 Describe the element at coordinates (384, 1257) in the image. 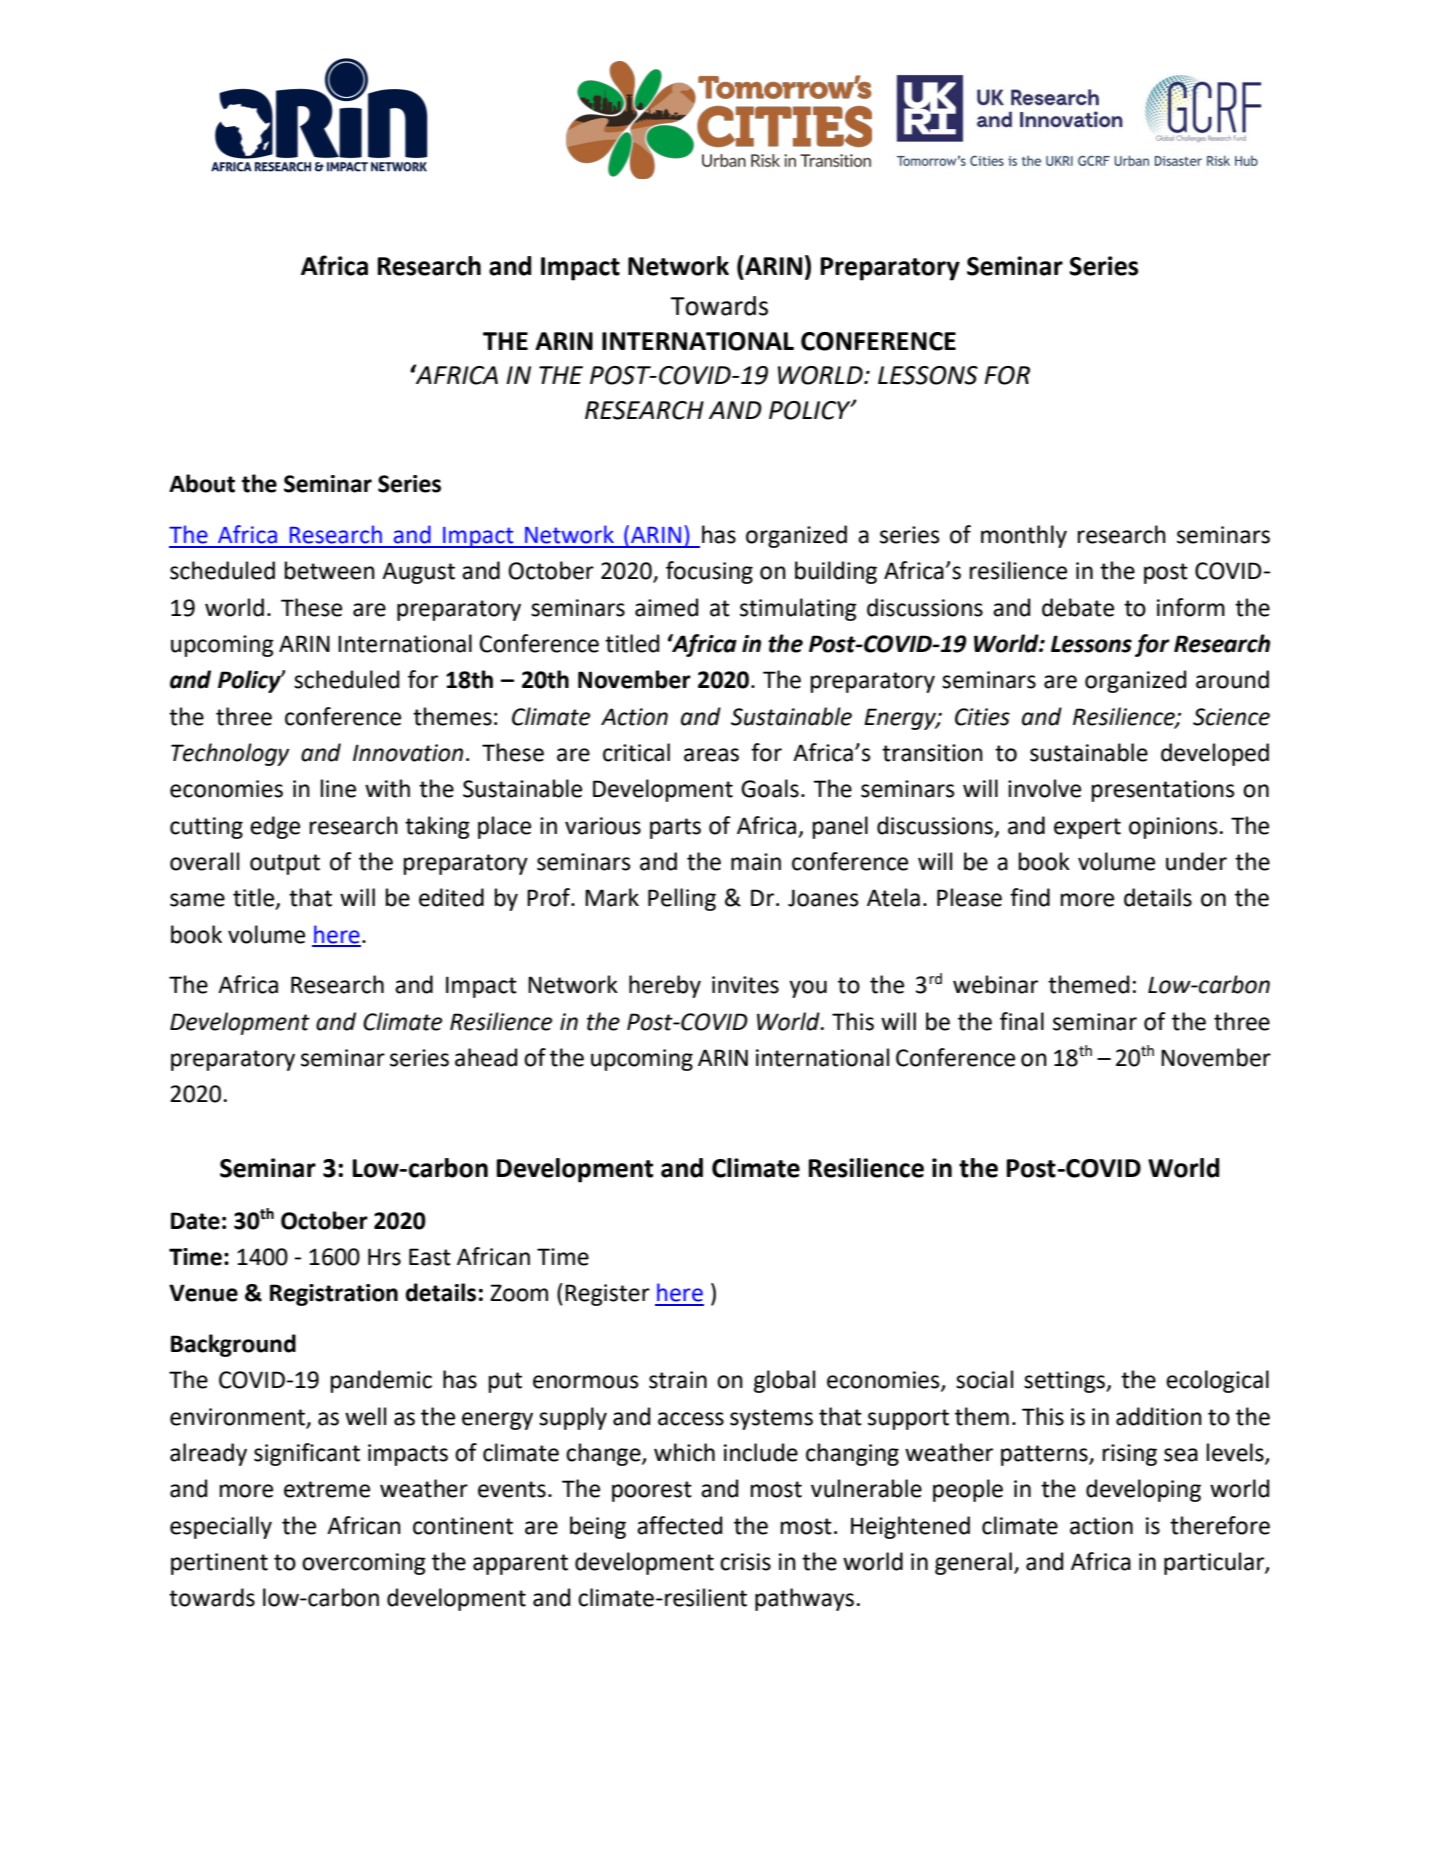

I see `Hrs` at that location.
